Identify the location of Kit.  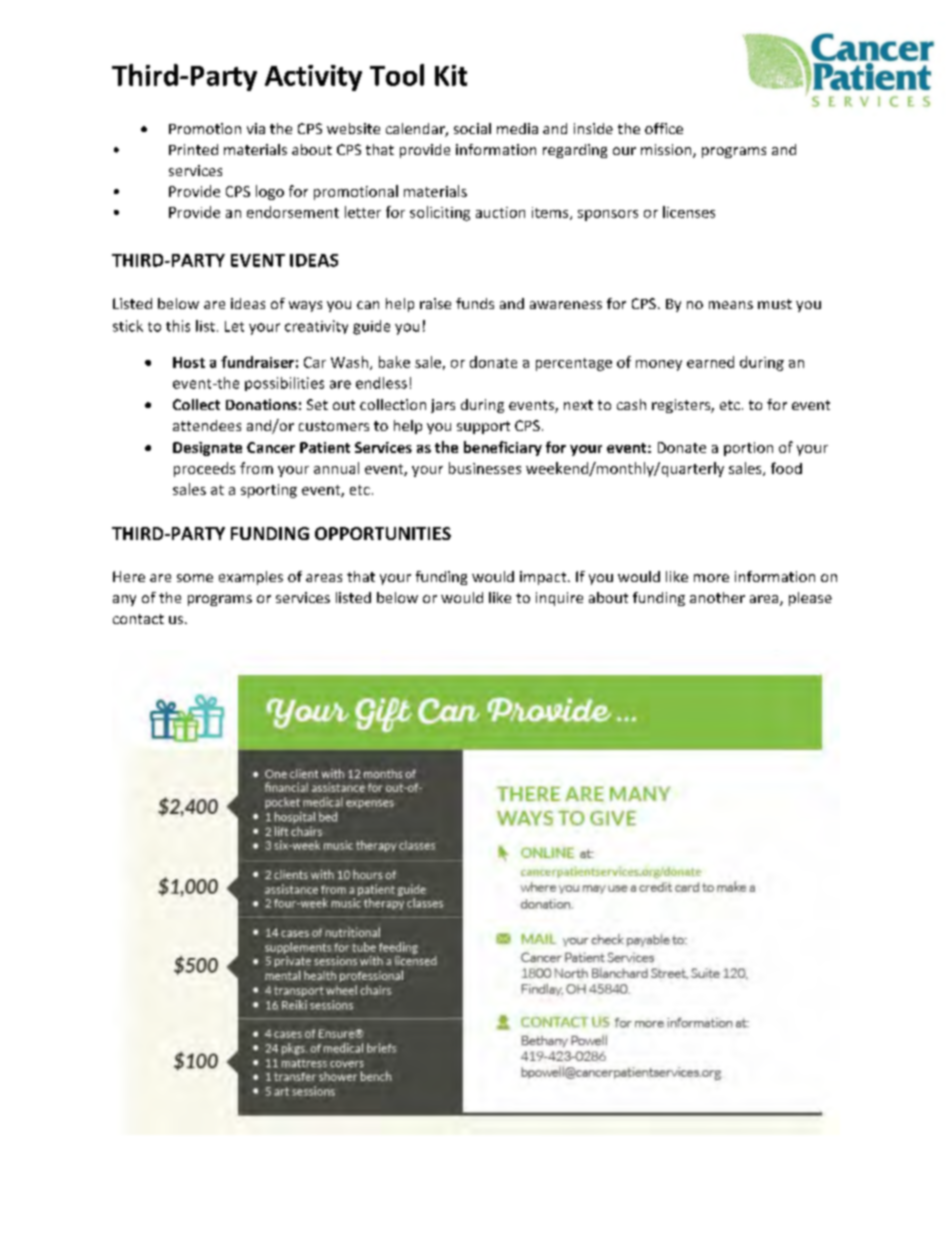
(451, 75).
